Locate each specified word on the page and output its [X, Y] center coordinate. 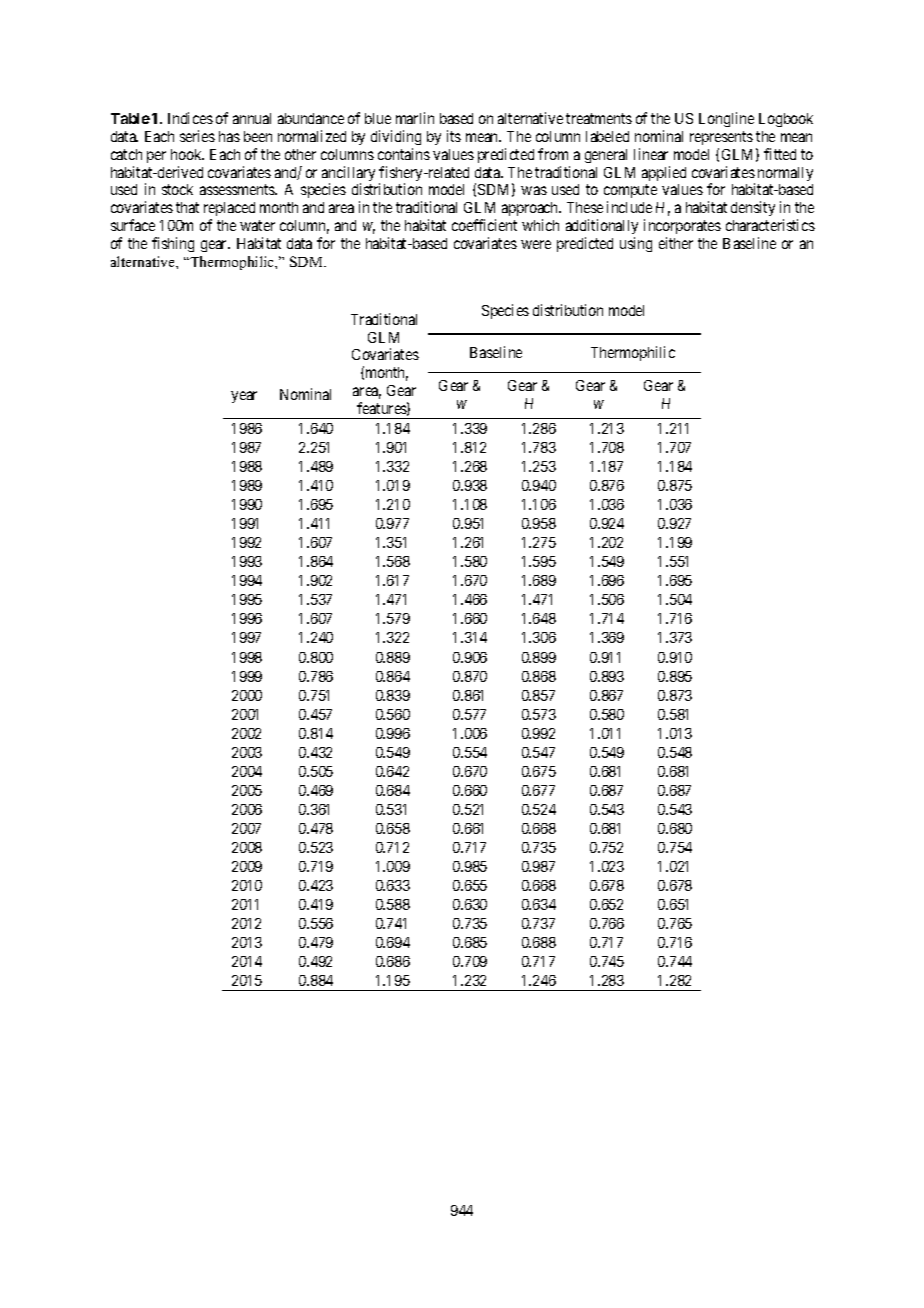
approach [531, 211]
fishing [173, 244]
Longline [726, 119]
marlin [415, 118]
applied [664, 173]
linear [651, 154]
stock [177, 189]
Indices [190, 118]
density [753, 208]
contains [404, 154]
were [536, 244]
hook [187, 154]
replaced [229, 211]
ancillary [348, 175]
